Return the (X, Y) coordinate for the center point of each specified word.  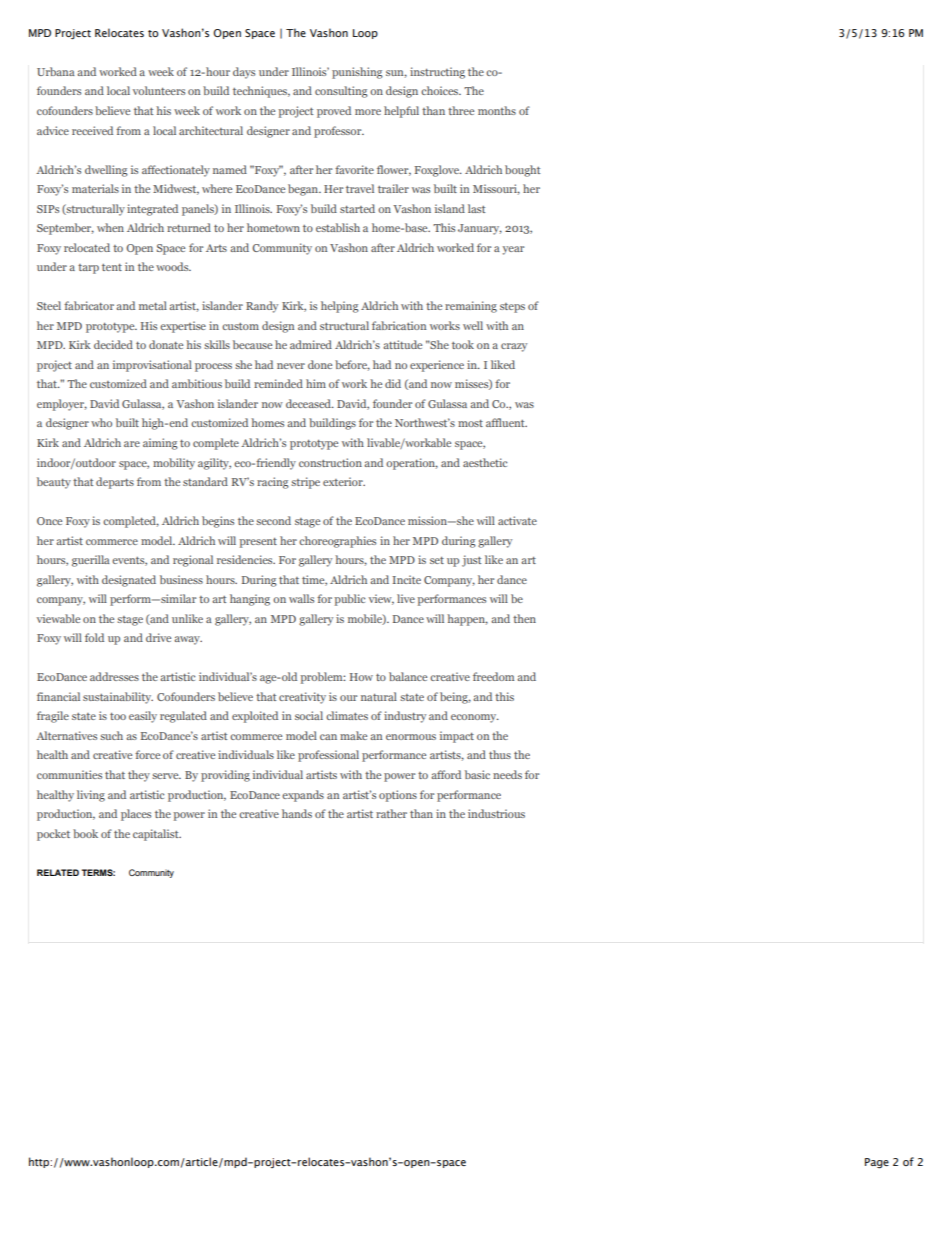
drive (158, 637)
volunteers (159, 90)
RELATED (58, 872)
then (524, 618)
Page (877, 1163)
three (461, 110)
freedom (493, 676)
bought (523, 171)
